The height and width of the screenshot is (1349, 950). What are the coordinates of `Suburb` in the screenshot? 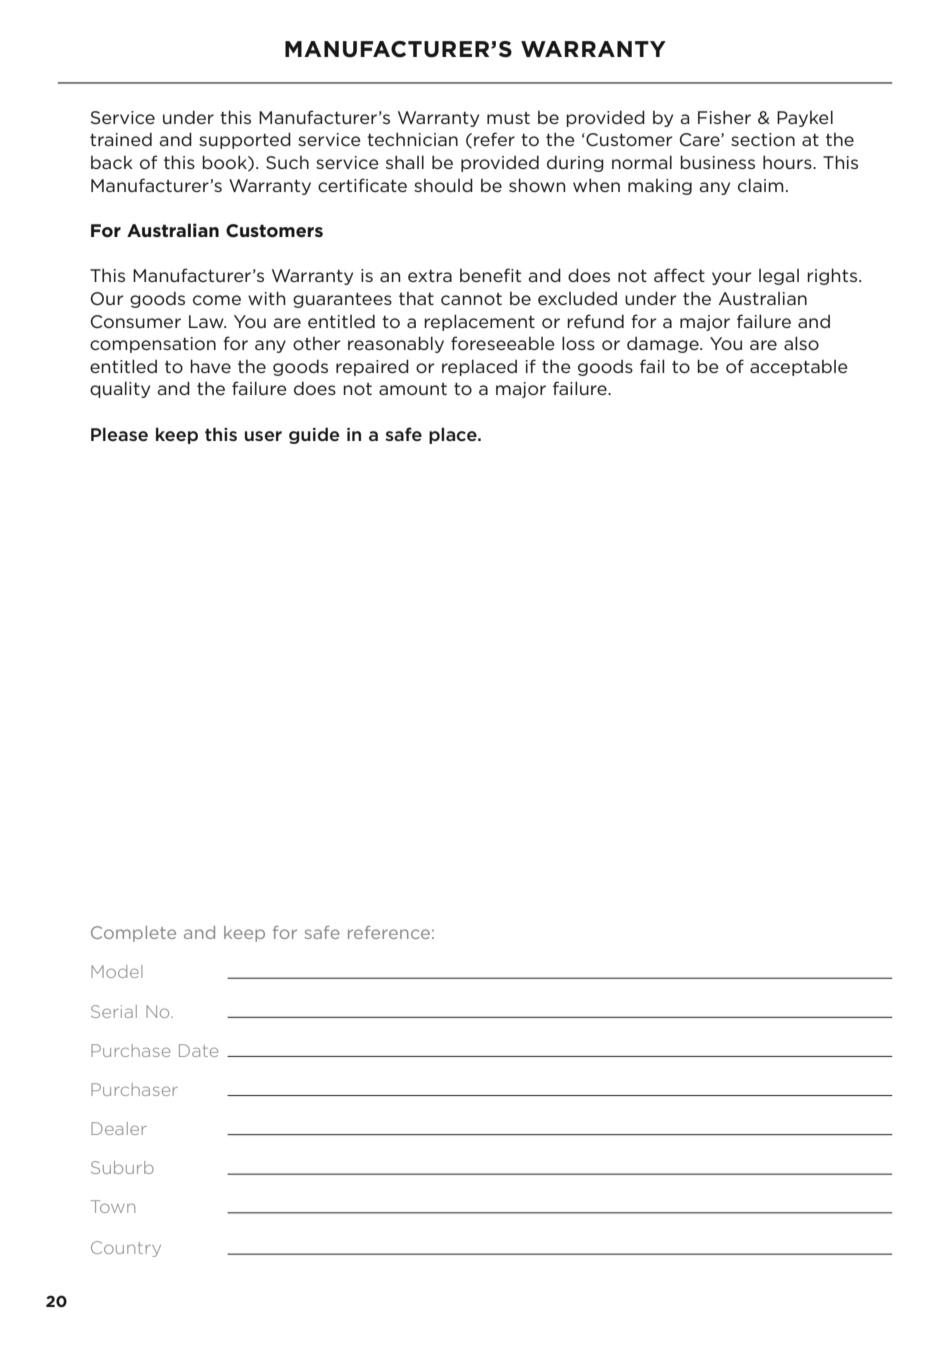 It's located at (122, 1167).
